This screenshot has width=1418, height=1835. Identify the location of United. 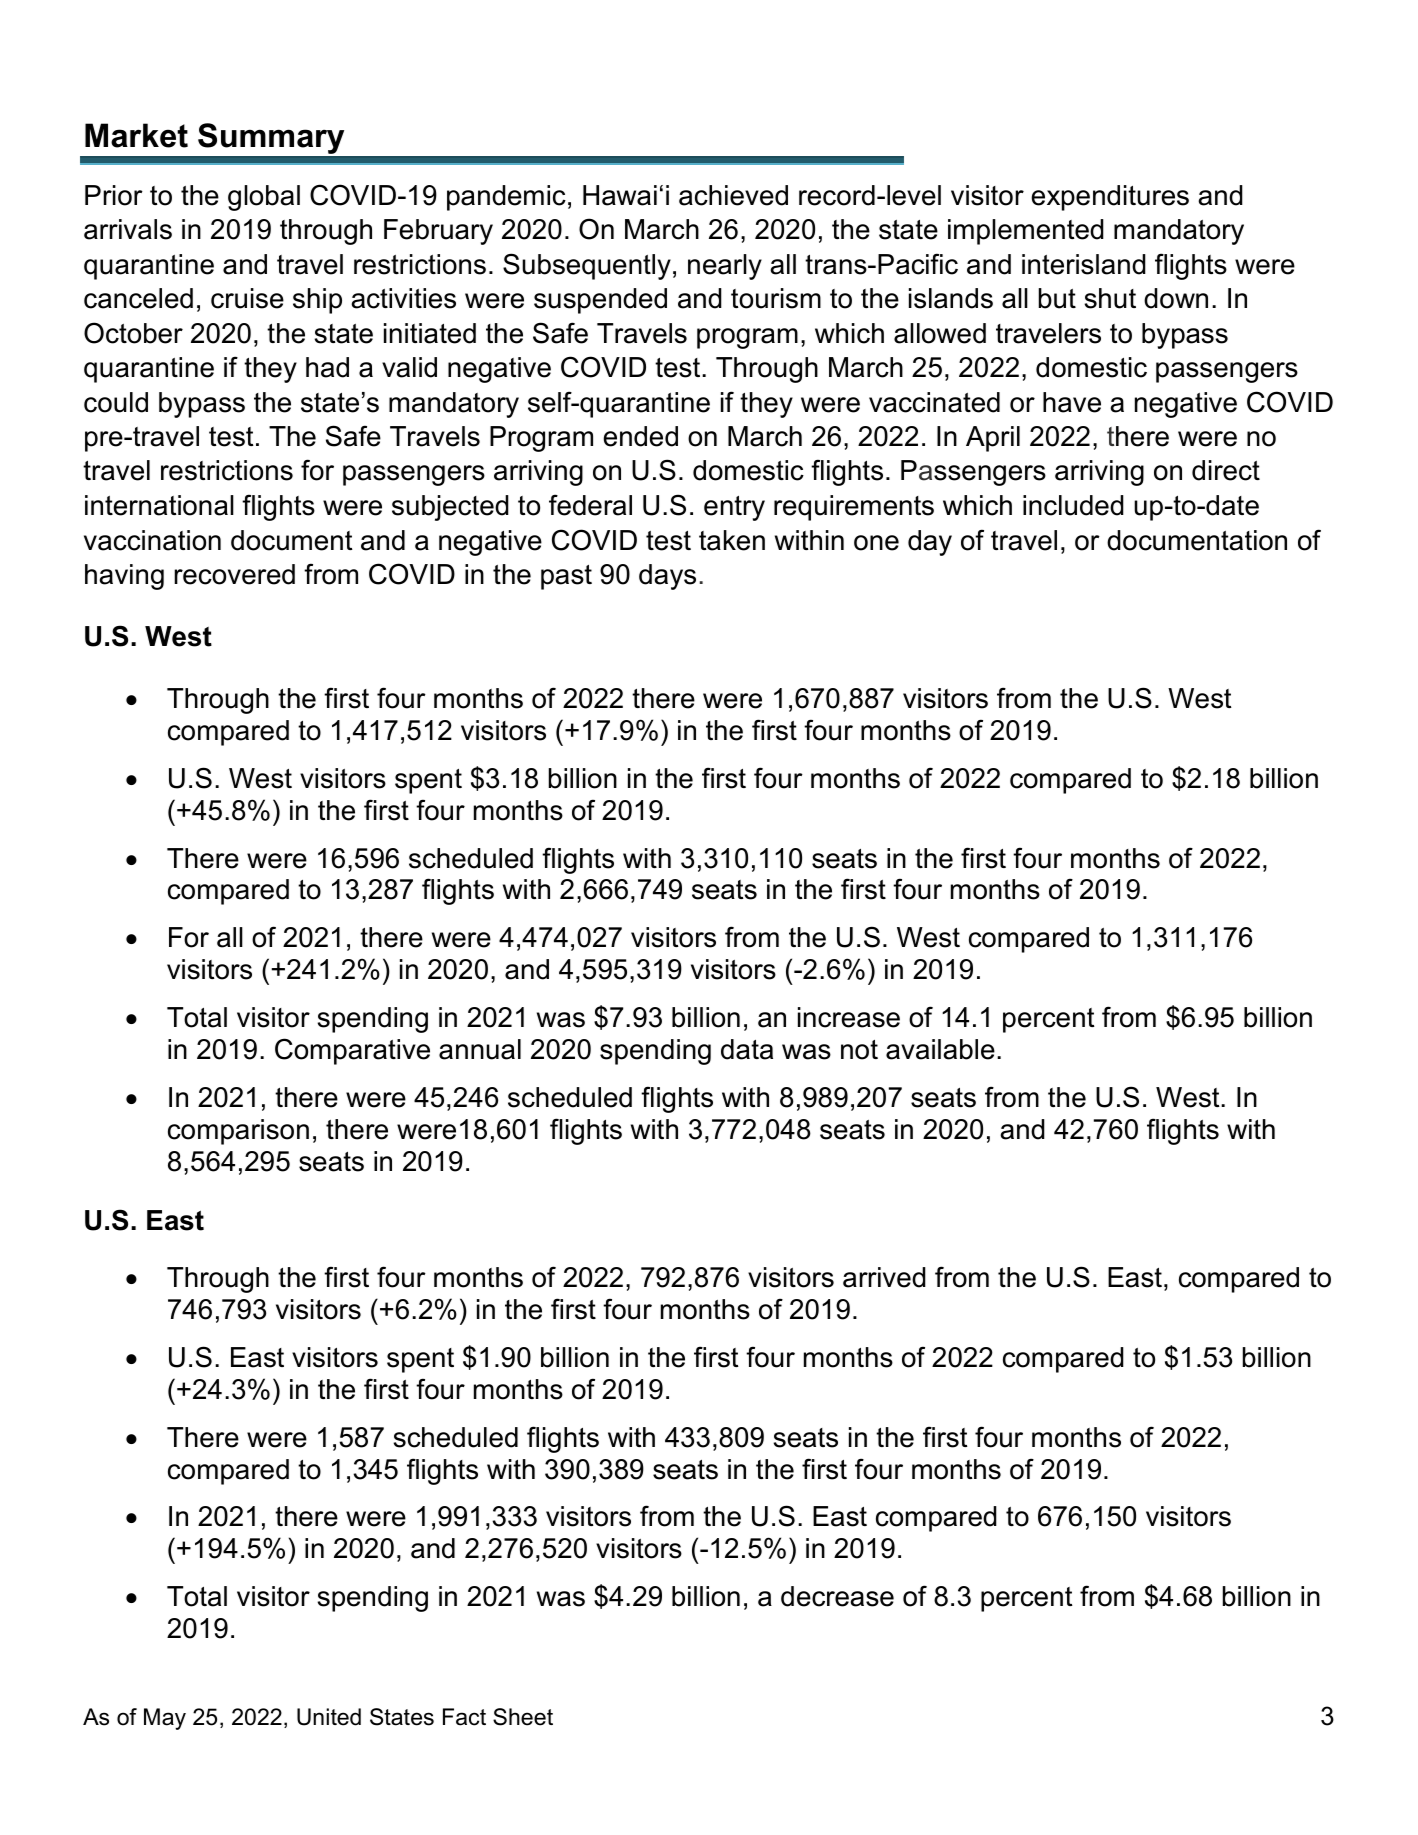
(329, 1717).
